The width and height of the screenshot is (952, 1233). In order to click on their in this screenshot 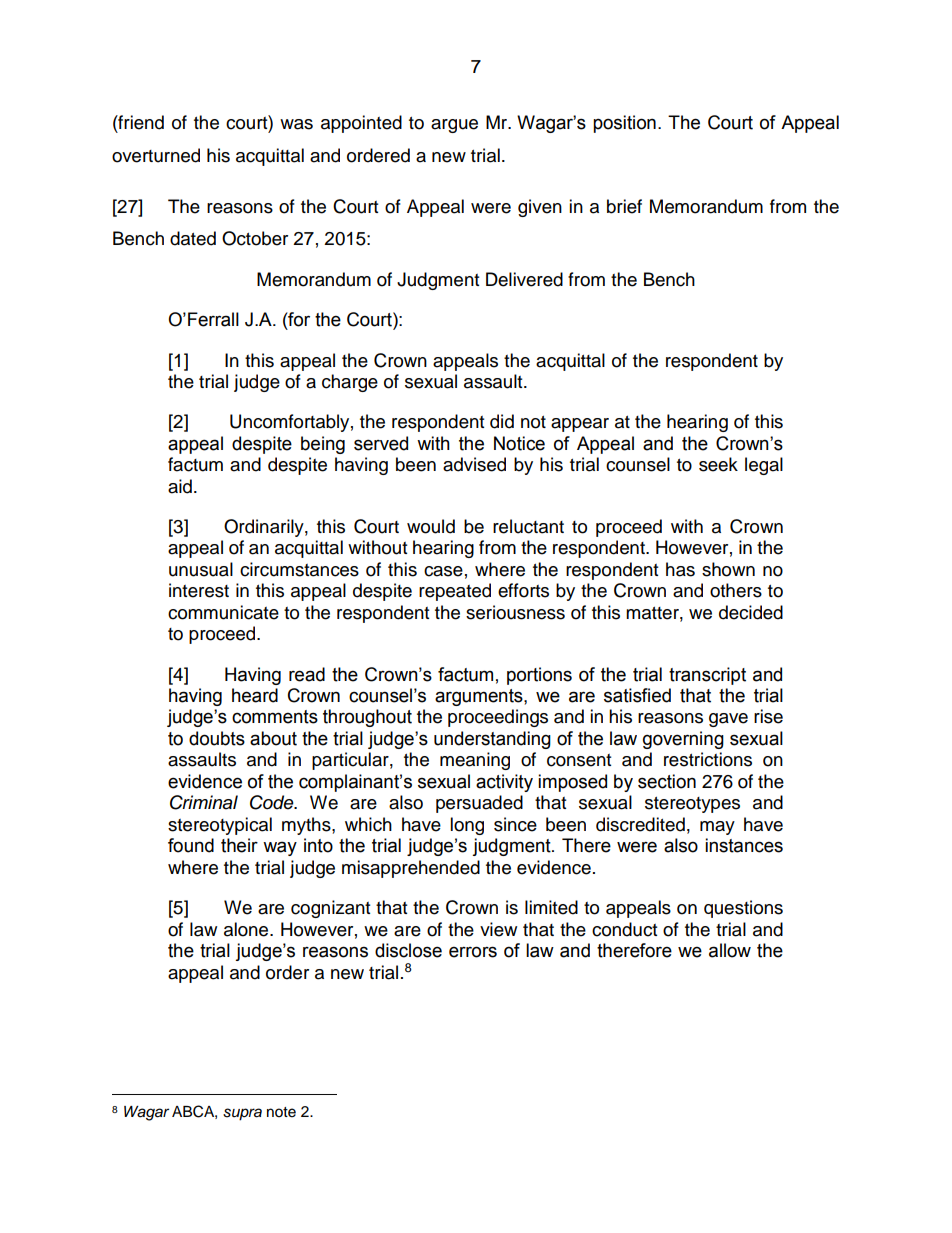, I will do `click(239, 845)`.
